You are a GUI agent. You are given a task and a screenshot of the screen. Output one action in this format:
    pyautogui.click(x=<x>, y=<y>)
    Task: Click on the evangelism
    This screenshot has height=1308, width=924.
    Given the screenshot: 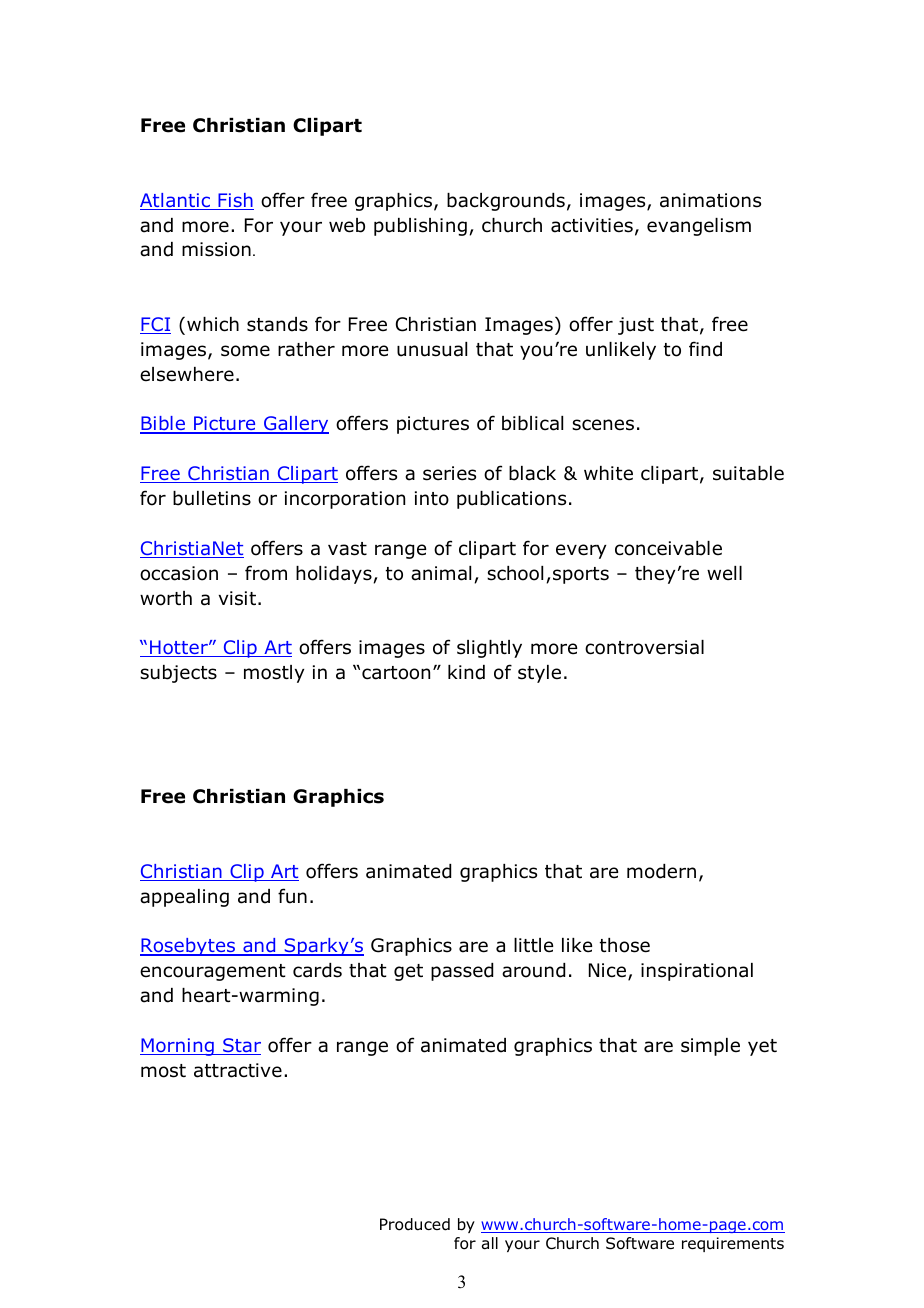 What is the action you would take?
    pyautogui.click(x=699, y=227)
